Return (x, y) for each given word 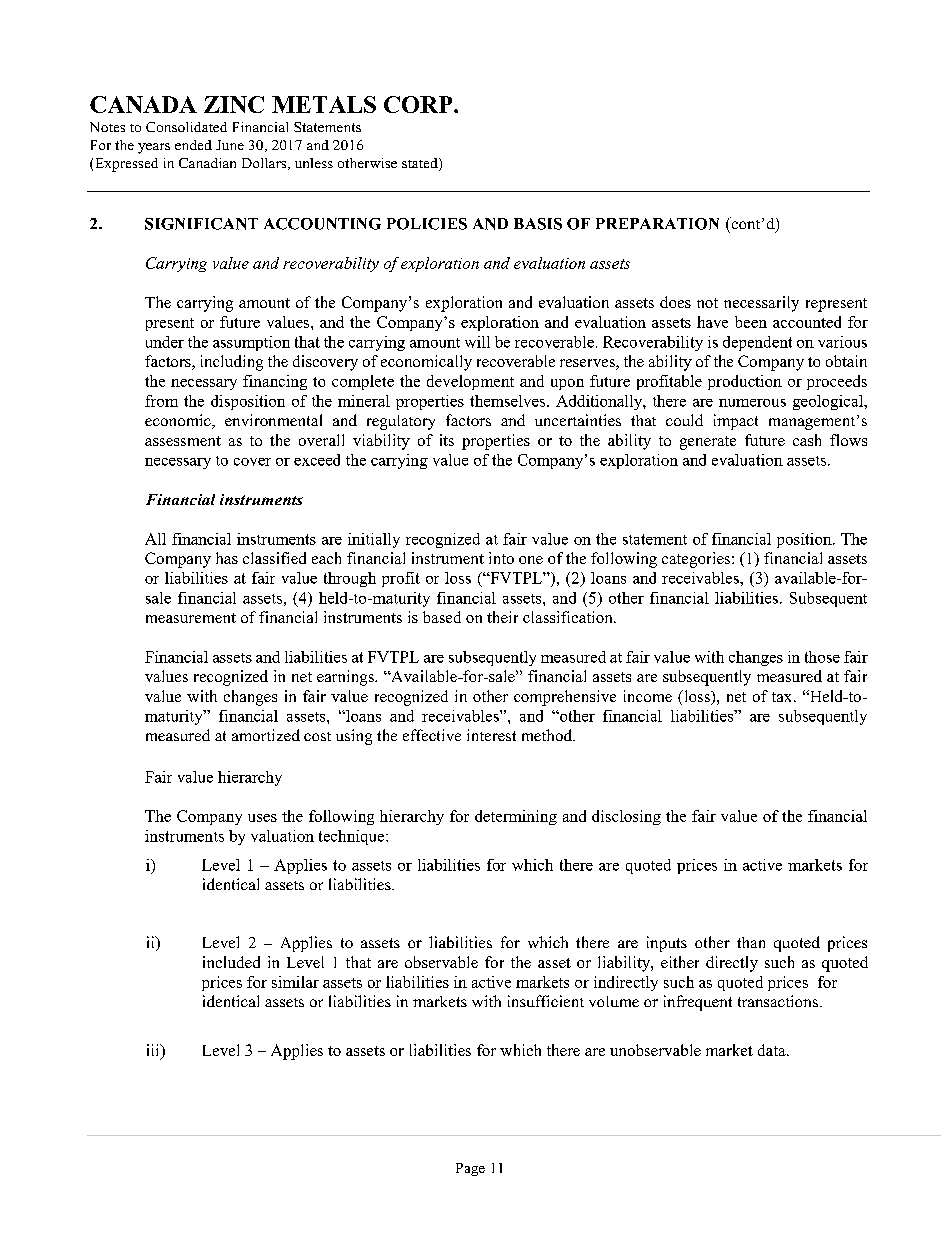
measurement (191, 618)
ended (193, 145)
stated (421, 164)
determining (516, 817)
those (822, 657)
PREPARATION (657, 224)
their (502, 617)
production (745, 382)
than (751, 942)
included (231, 962)
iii (154, 1051)
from (161, 401)
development (470, 382)
